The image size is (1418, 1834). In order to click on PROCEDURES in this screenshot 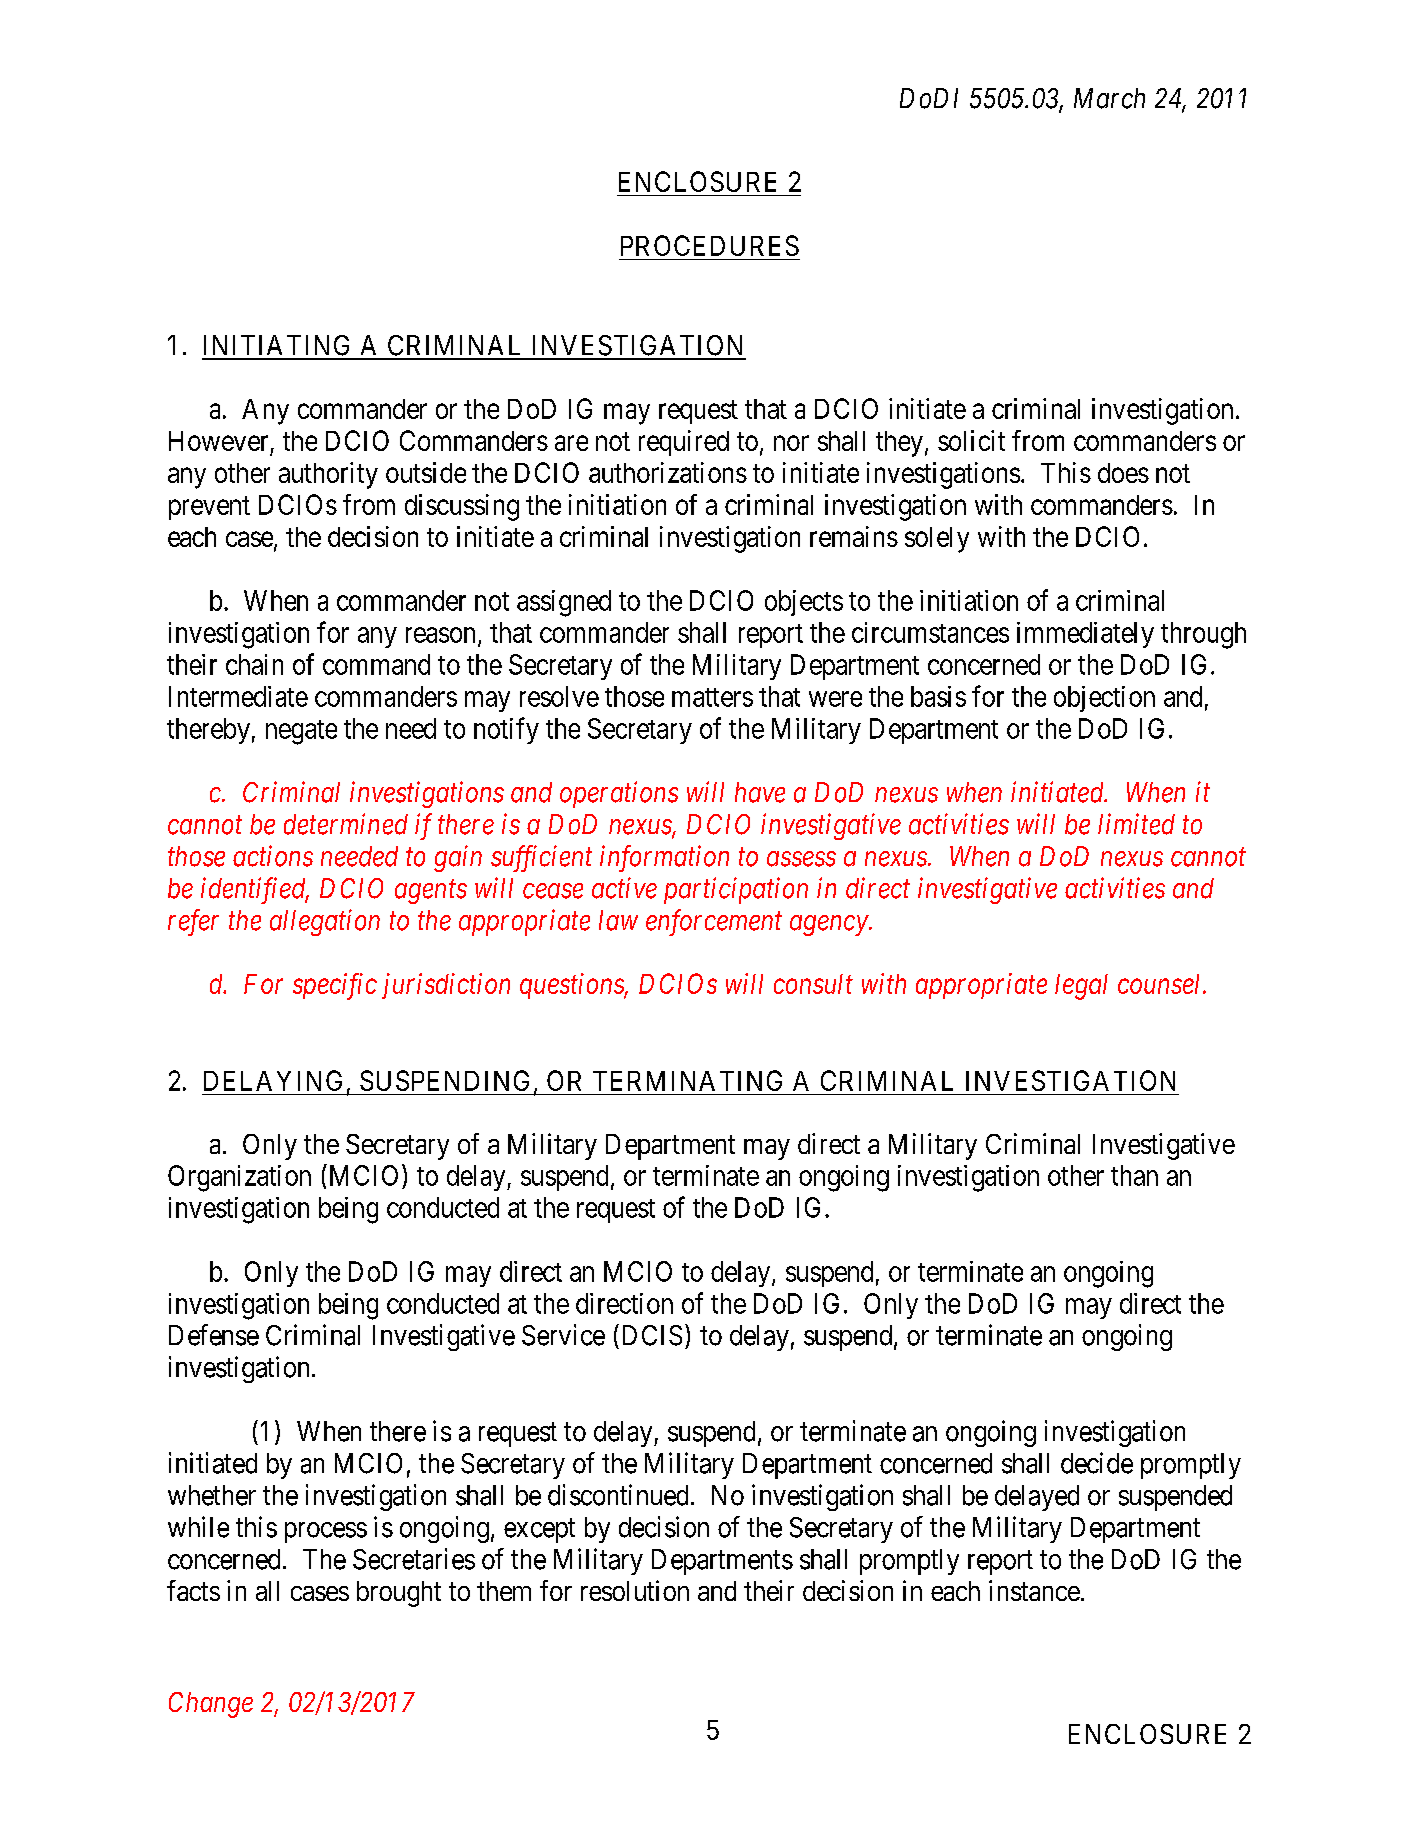, I will do `click(710, 245)`.
